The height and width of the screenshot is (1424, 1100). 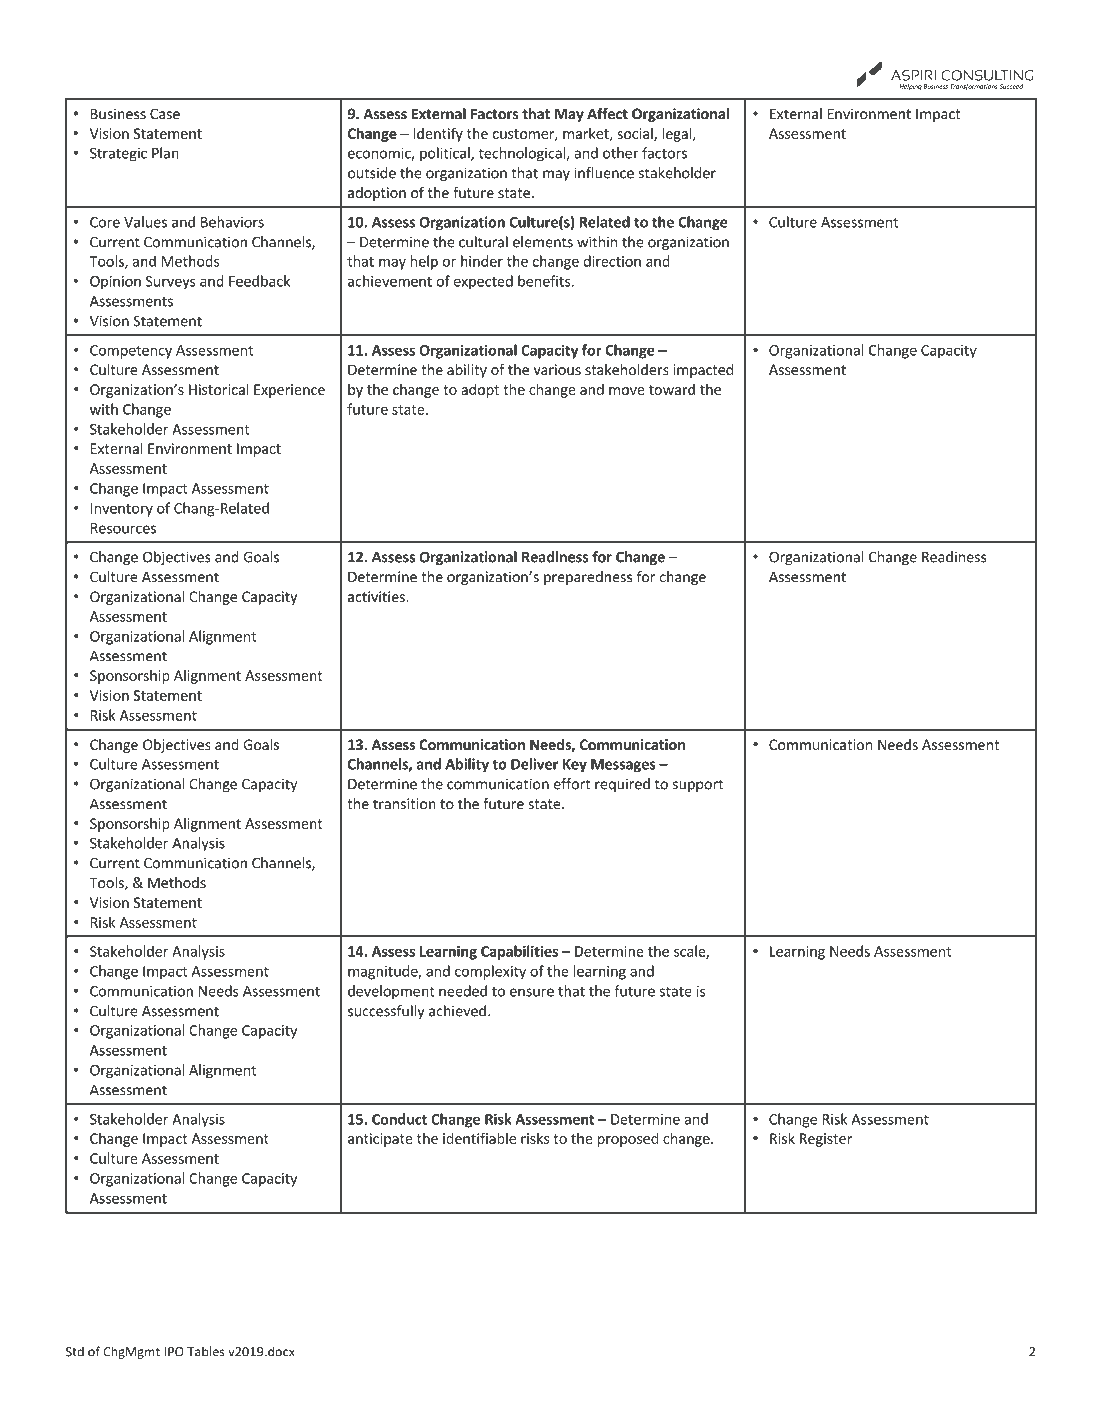 What do you see at coordinates (523, 154) in the screenshot?
I see `technological` at bounding box center [523, 154].
